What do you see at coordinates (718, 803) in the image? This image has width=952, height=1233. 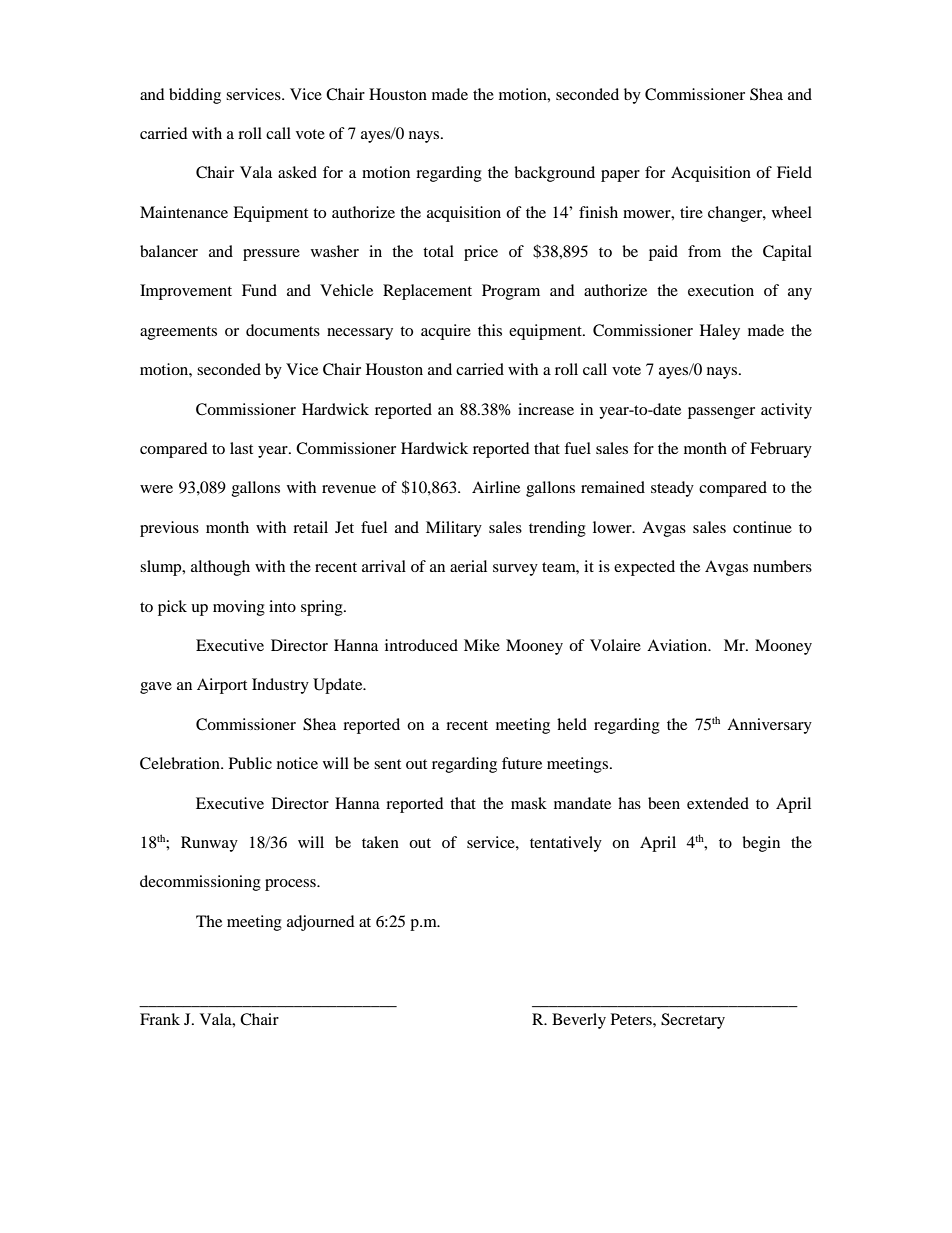 I see `extended` at bounding box center [718, 803].
